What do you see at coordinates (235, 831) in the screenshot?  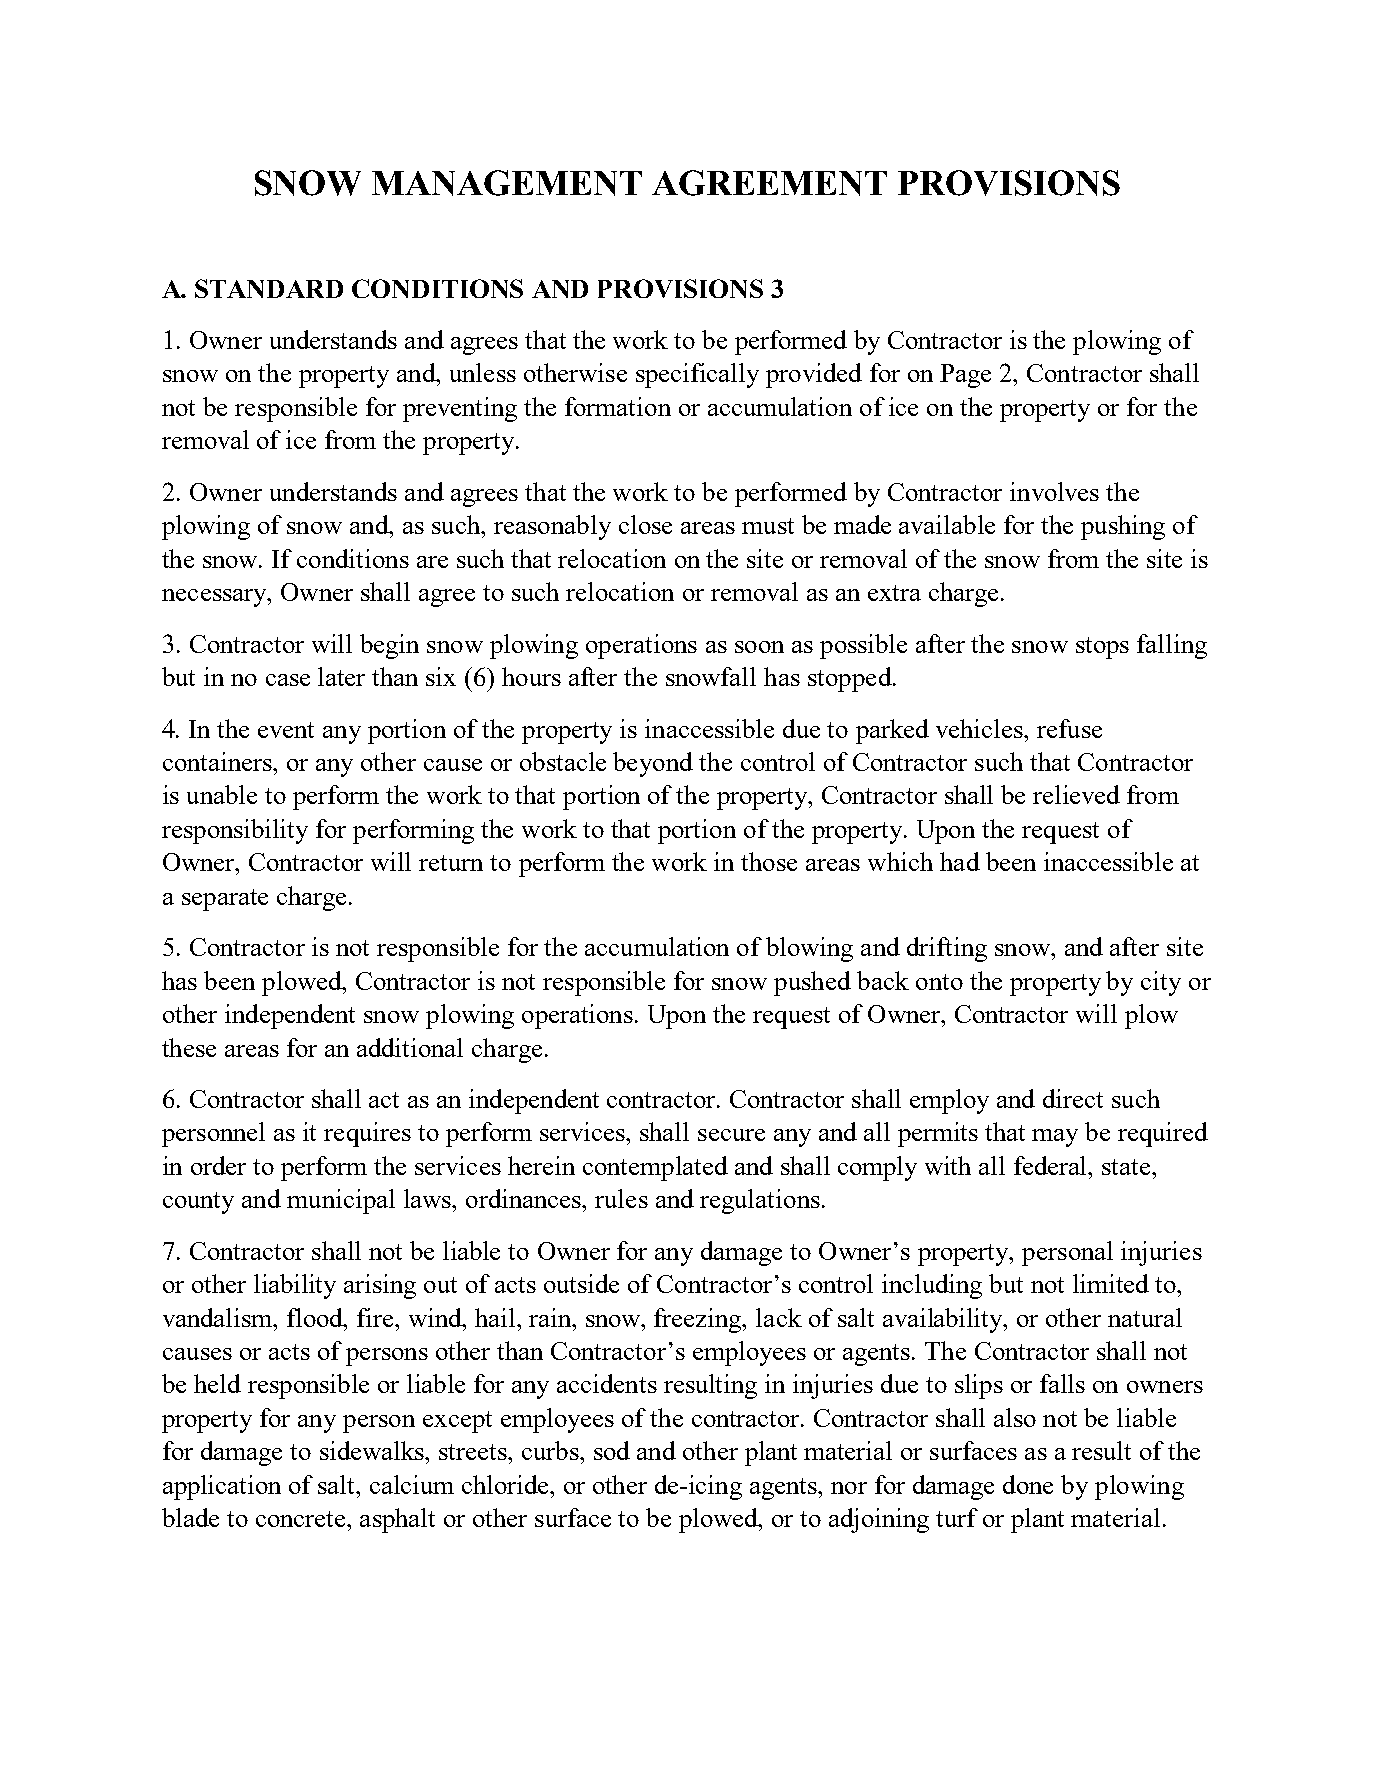 I see `responsibility` at bounding box center [235, 831].
